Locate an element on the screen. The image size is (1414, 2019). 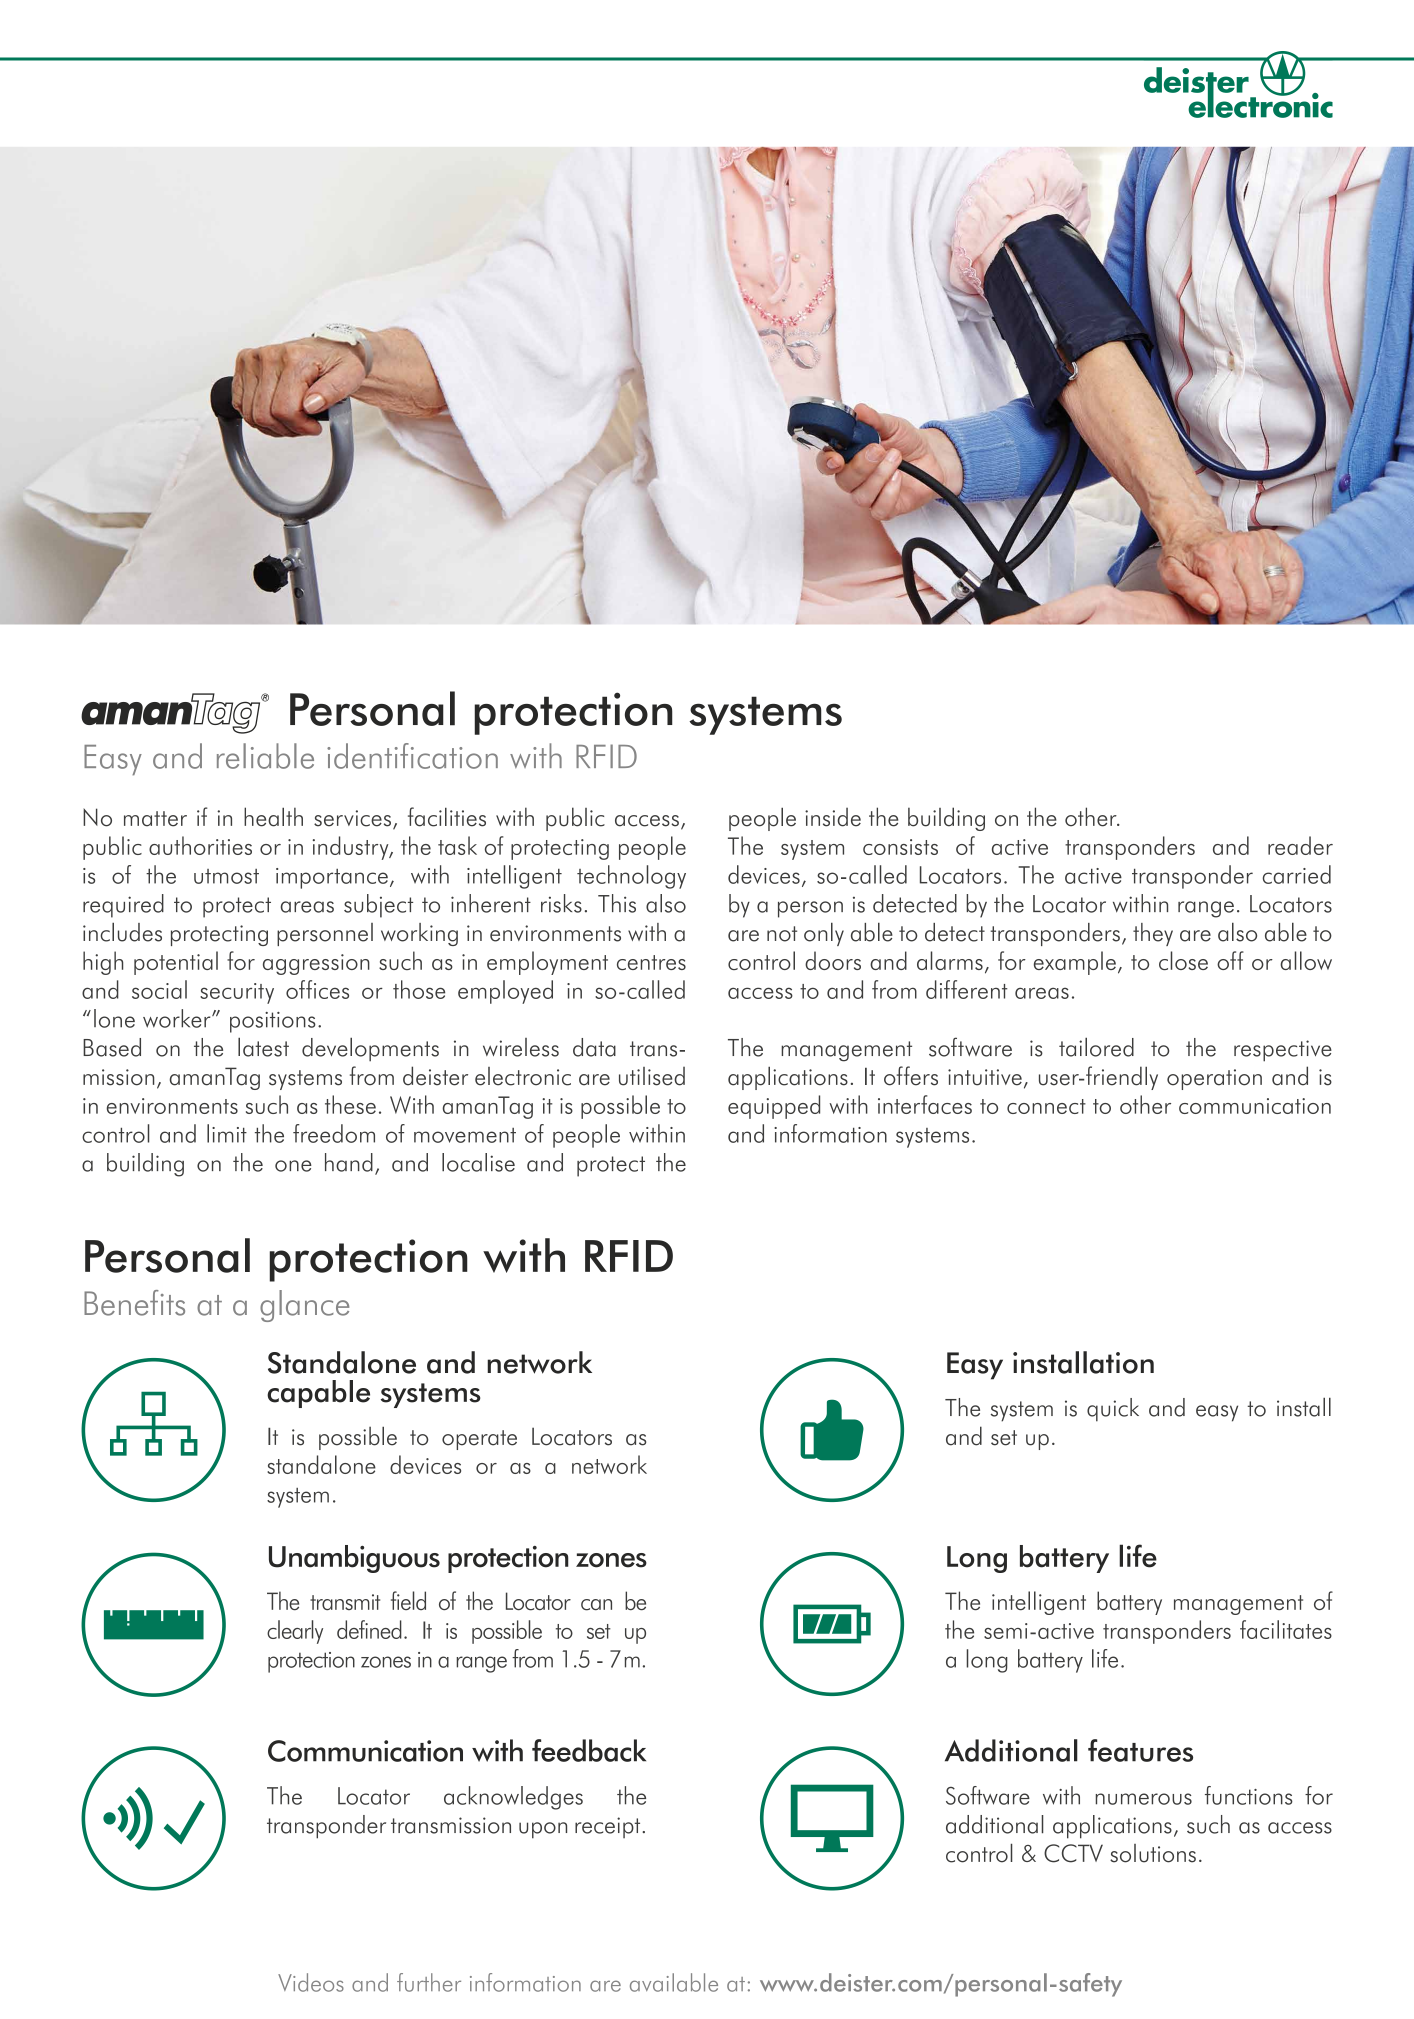
operate is located at coordinates (479, 1440).
